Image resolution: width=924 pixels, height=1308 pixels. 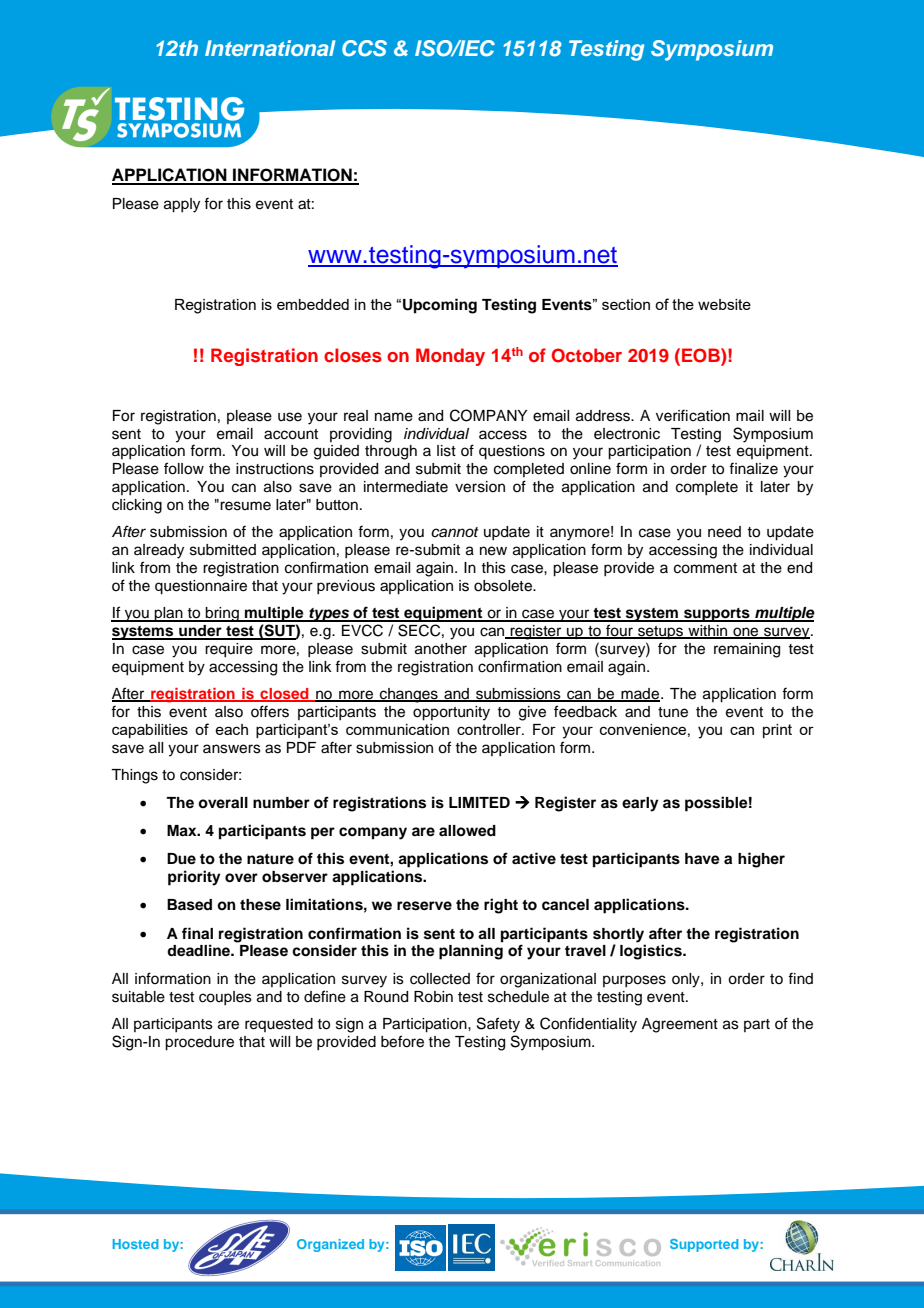 I want to click on Supported, so click(x=704, y=1245).
